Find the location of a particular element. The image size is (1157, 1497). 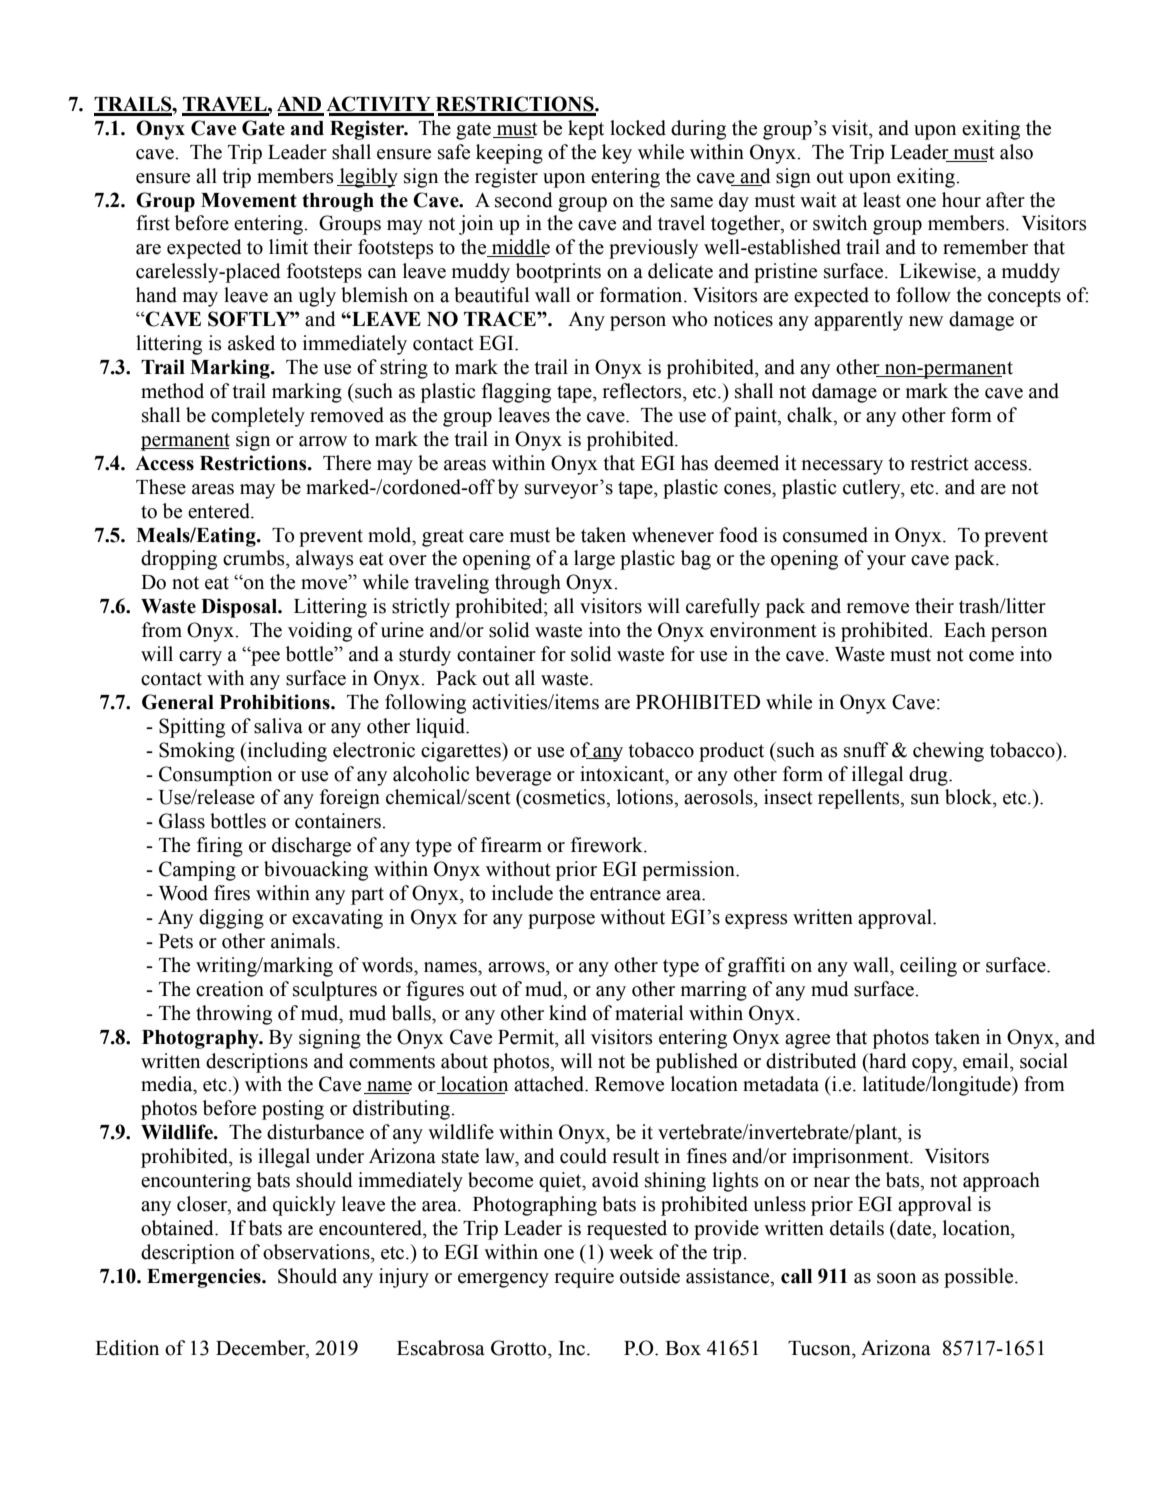

Smoking is located at coordinates (197, 752).
